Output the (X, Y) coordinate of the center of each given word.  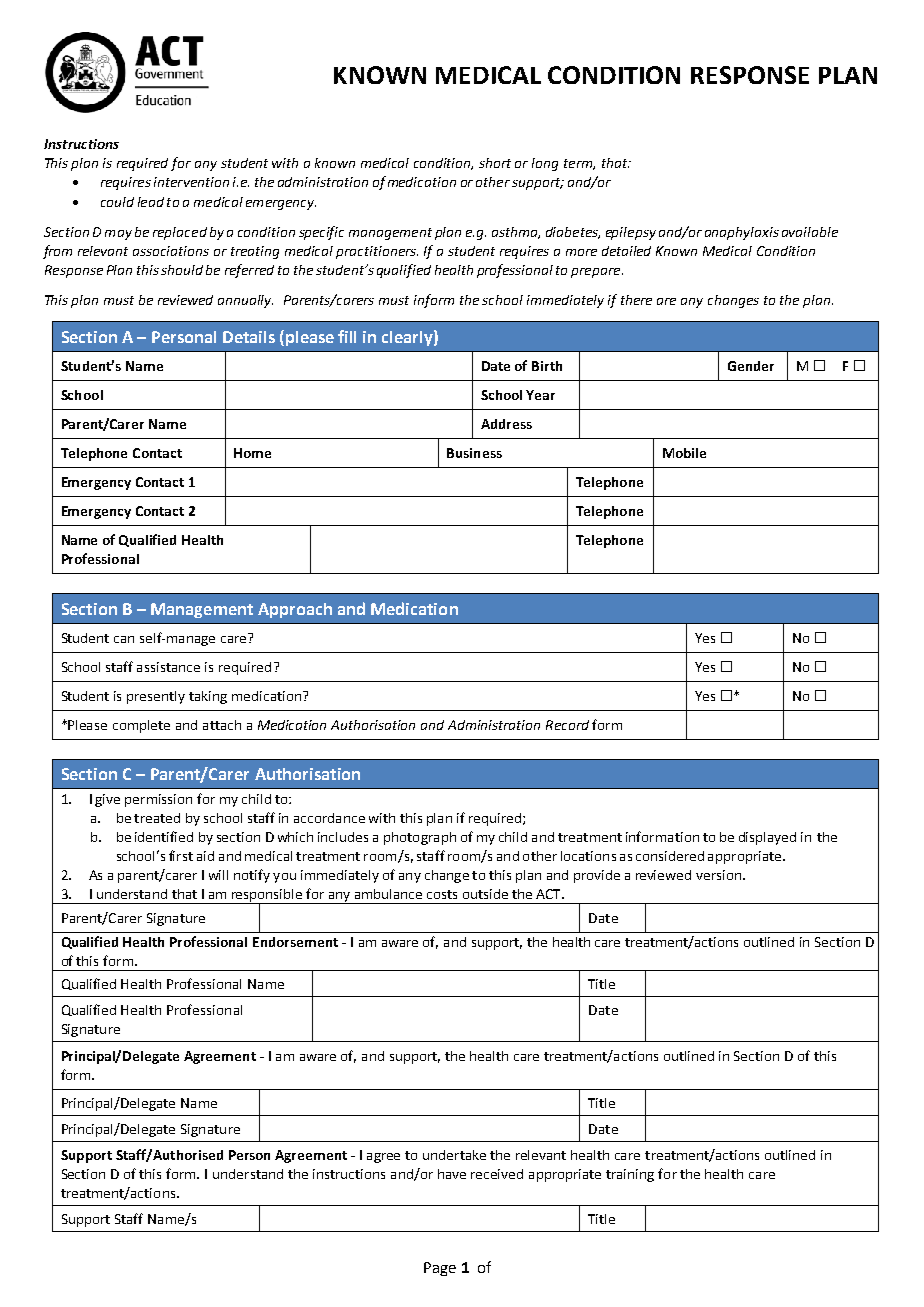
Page (440, 1269)
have (452, 1174)
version (718, 875)
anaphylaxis (742, 233)
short (495, 163)
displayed (767, 838)
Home (252, 453)
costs (442, 894)
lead (151, 202)
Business (474, 453)
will (218, 875)
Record (567, 725)
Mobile (684, 453)
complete (141, 726)
